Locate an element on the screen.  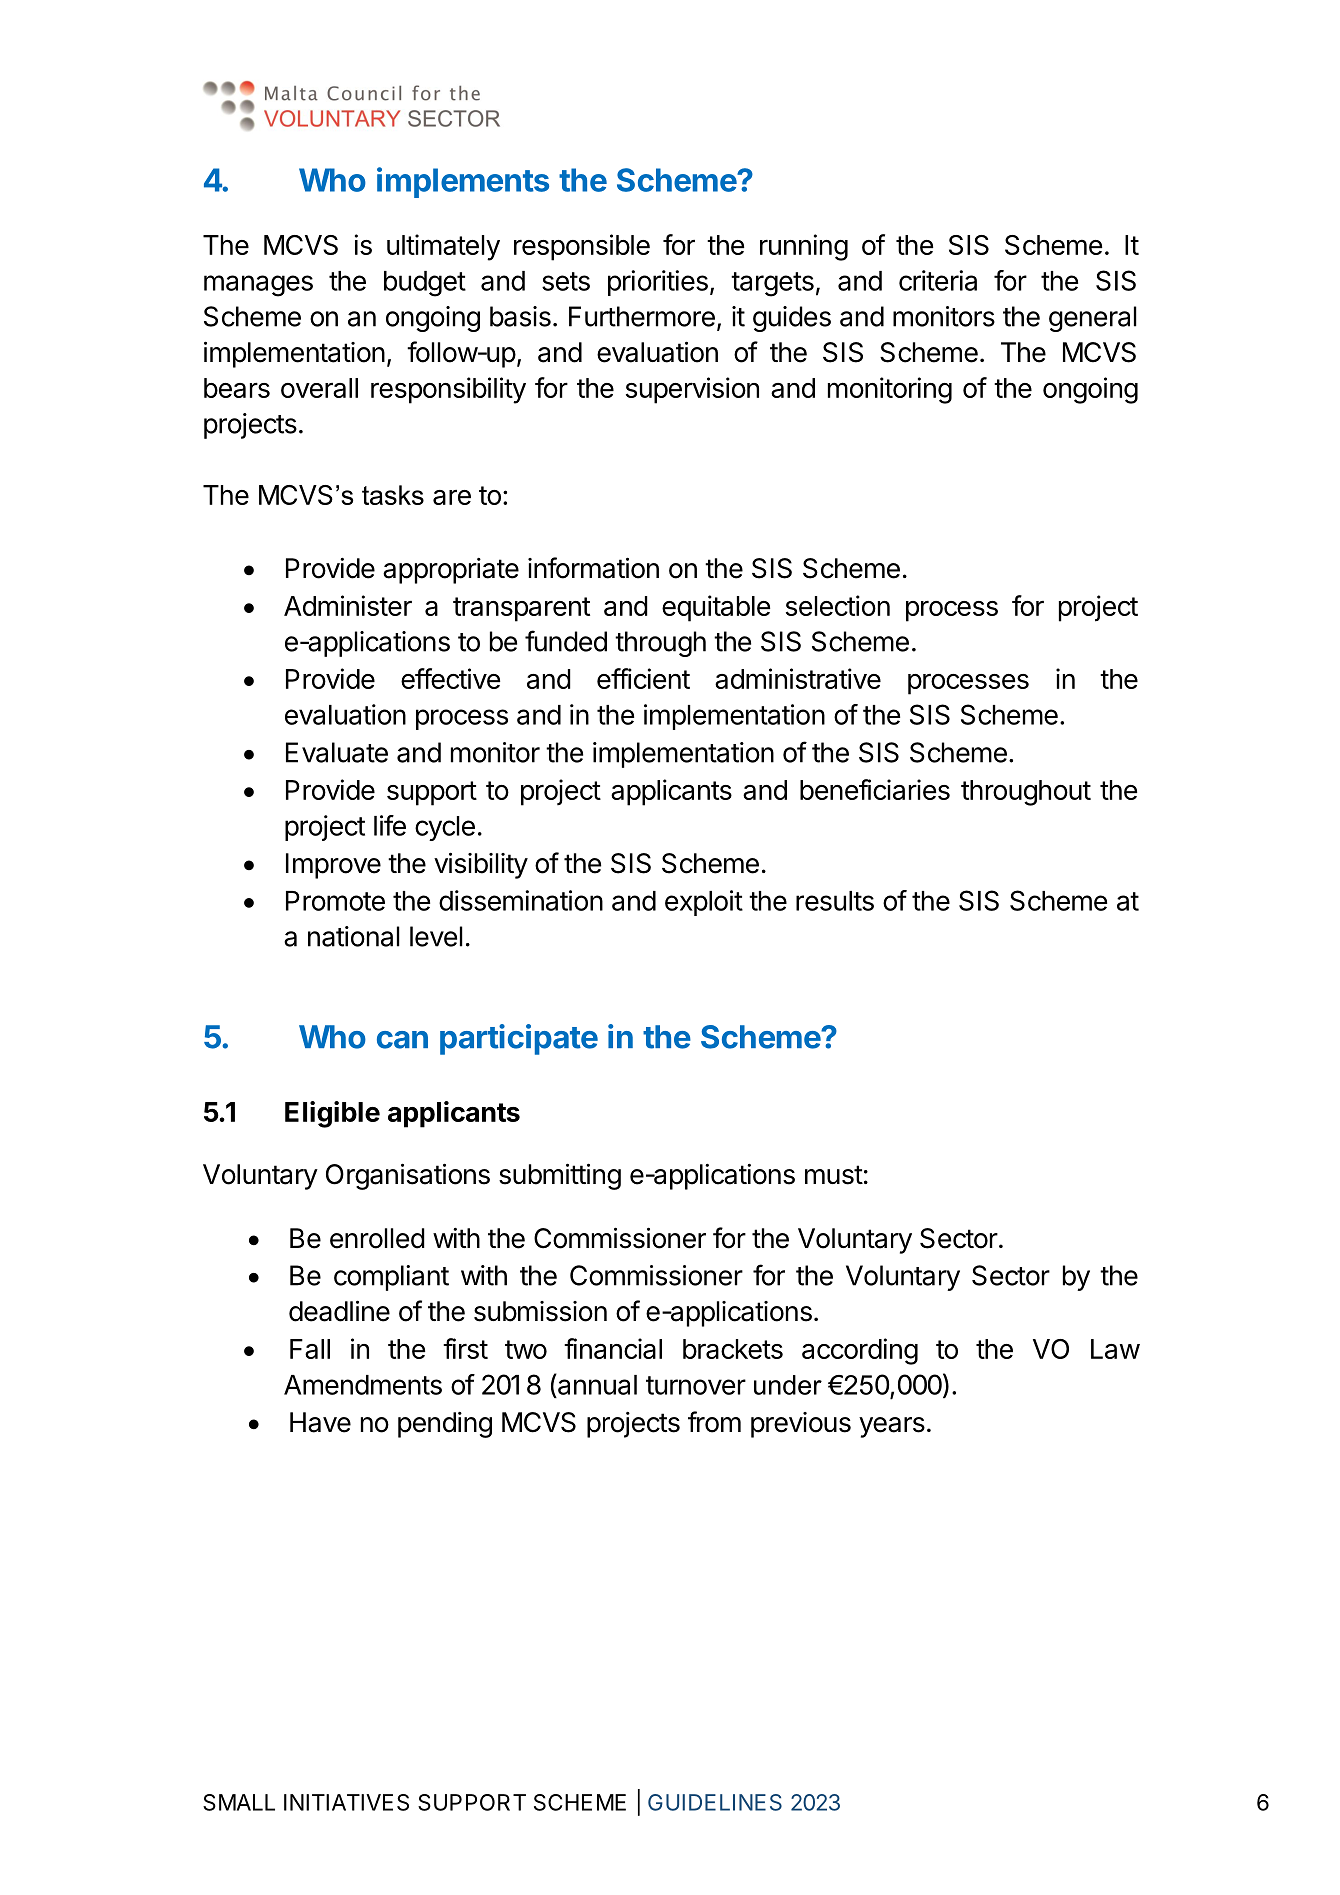
priorities is located at coordinates (658, 283).
